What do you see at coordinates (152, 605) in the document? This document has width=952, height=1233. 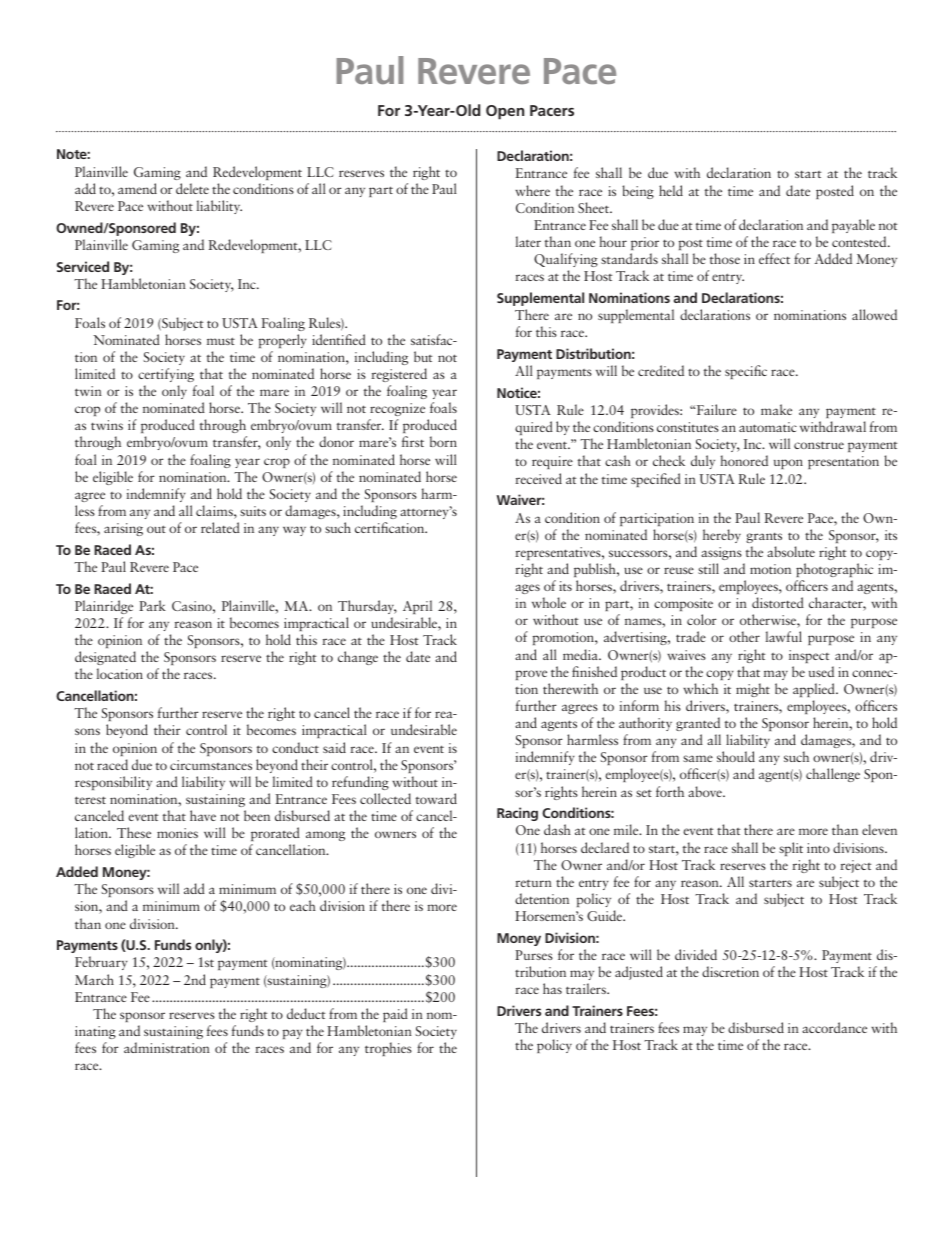 I see `Park` at bounding box center [152, 605].
